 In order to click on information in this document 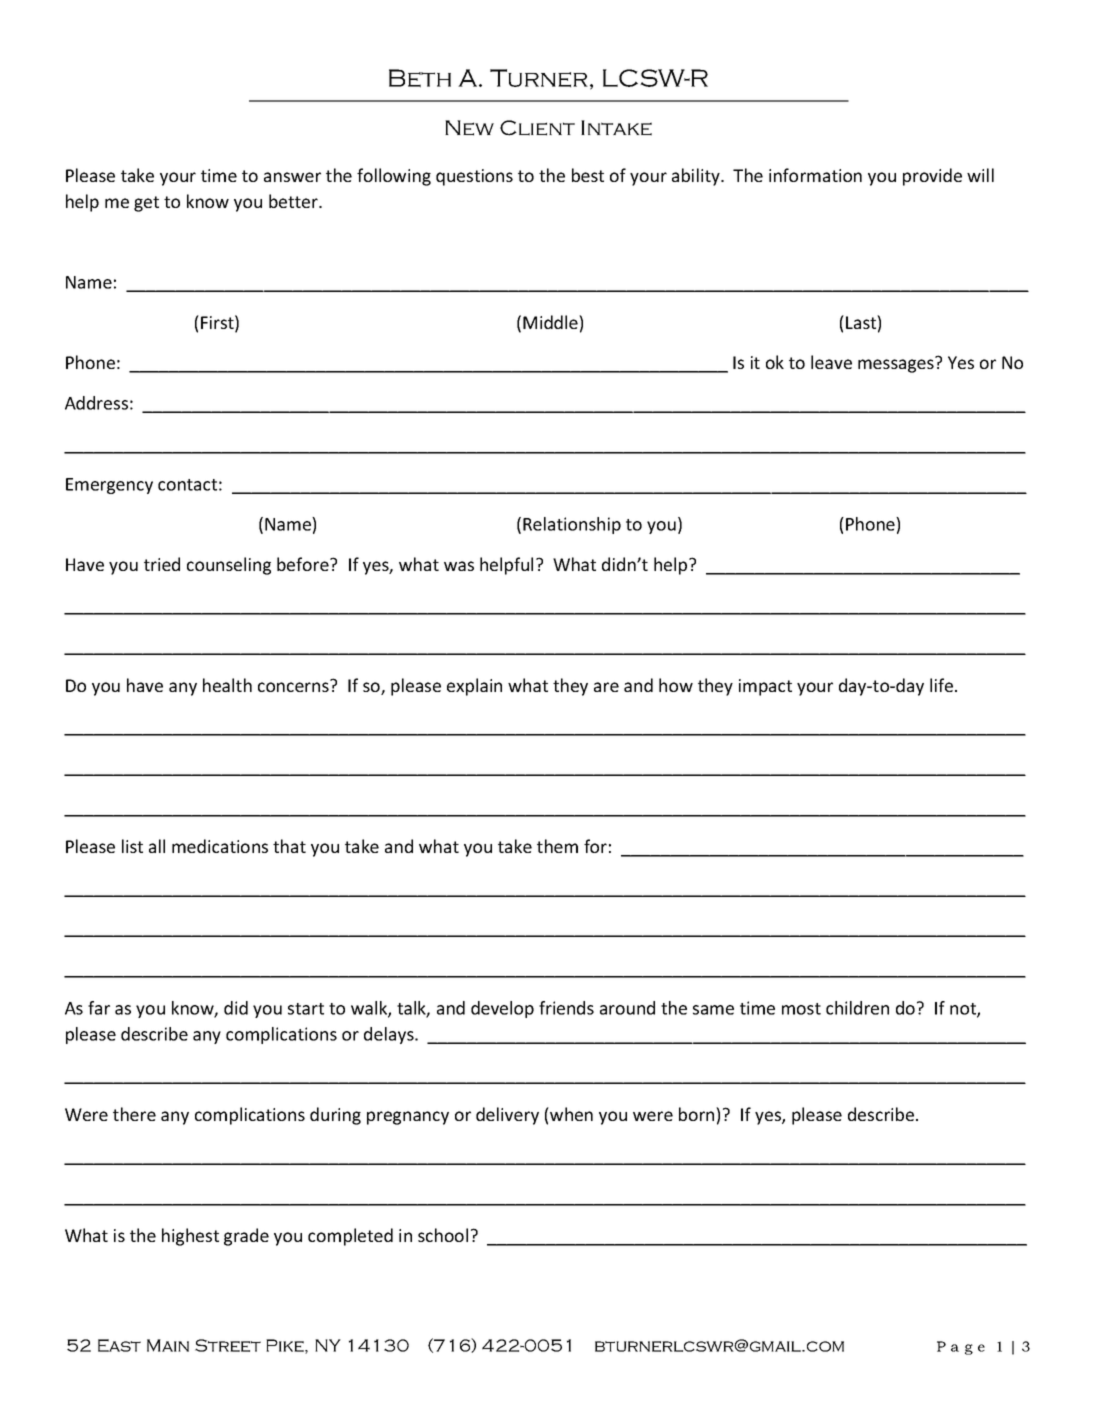, I will do `click(815, 175)`.
